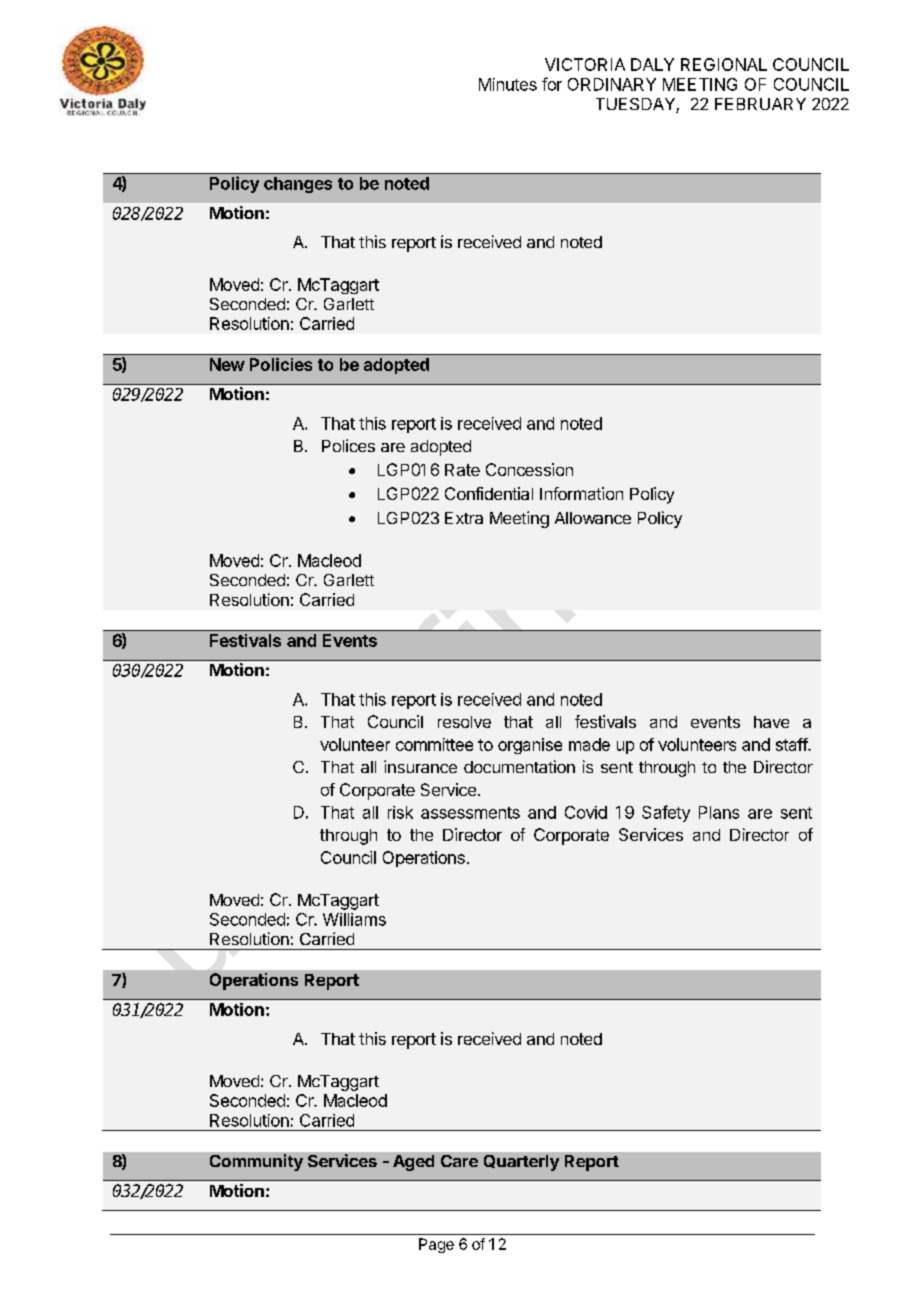 This document has height=1308, width=924. Describe the element at coordinates (459, 1161) in the document. I see `Care` at that location.
